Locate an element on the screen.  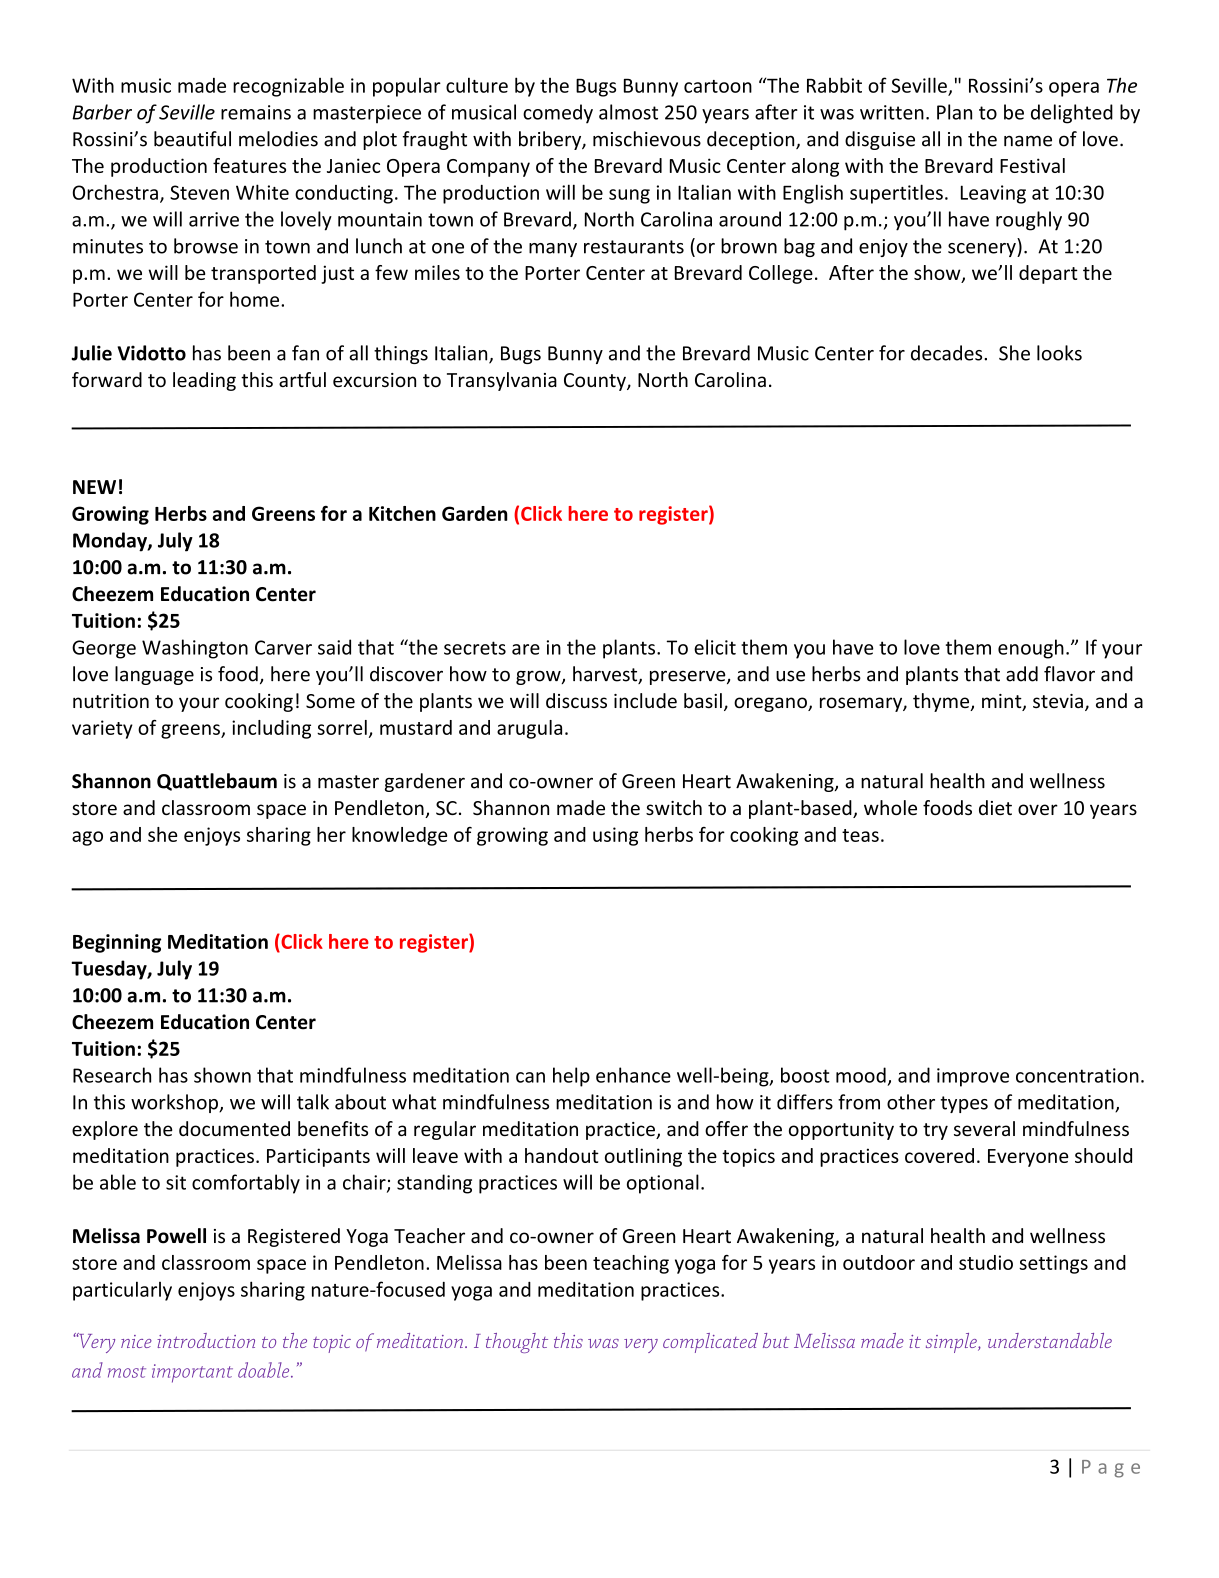
types is located at coordinates (964, 1104).
